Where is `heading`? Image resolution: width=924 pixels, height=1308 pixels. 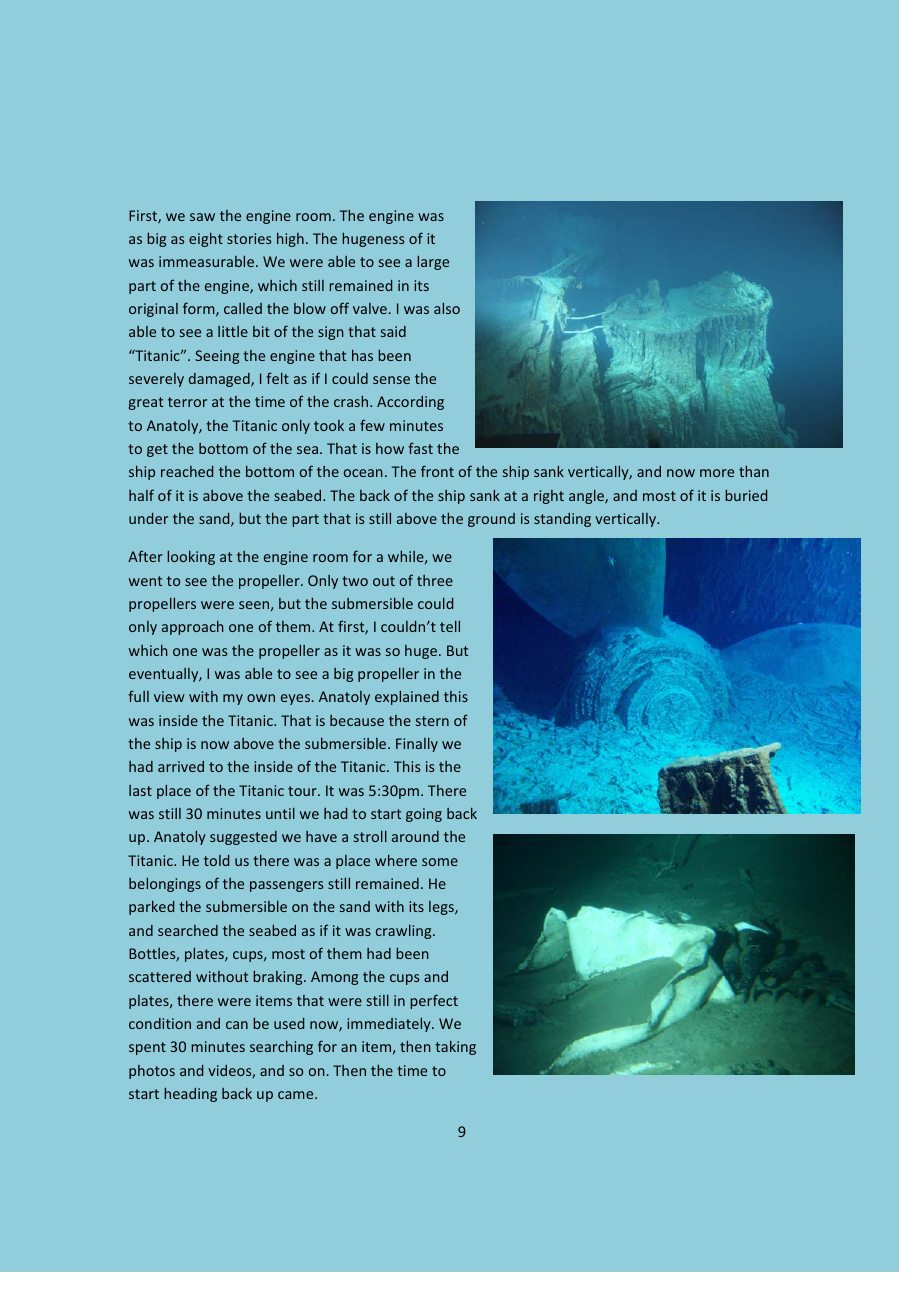 heading is located at coordinates (190, 1094).
